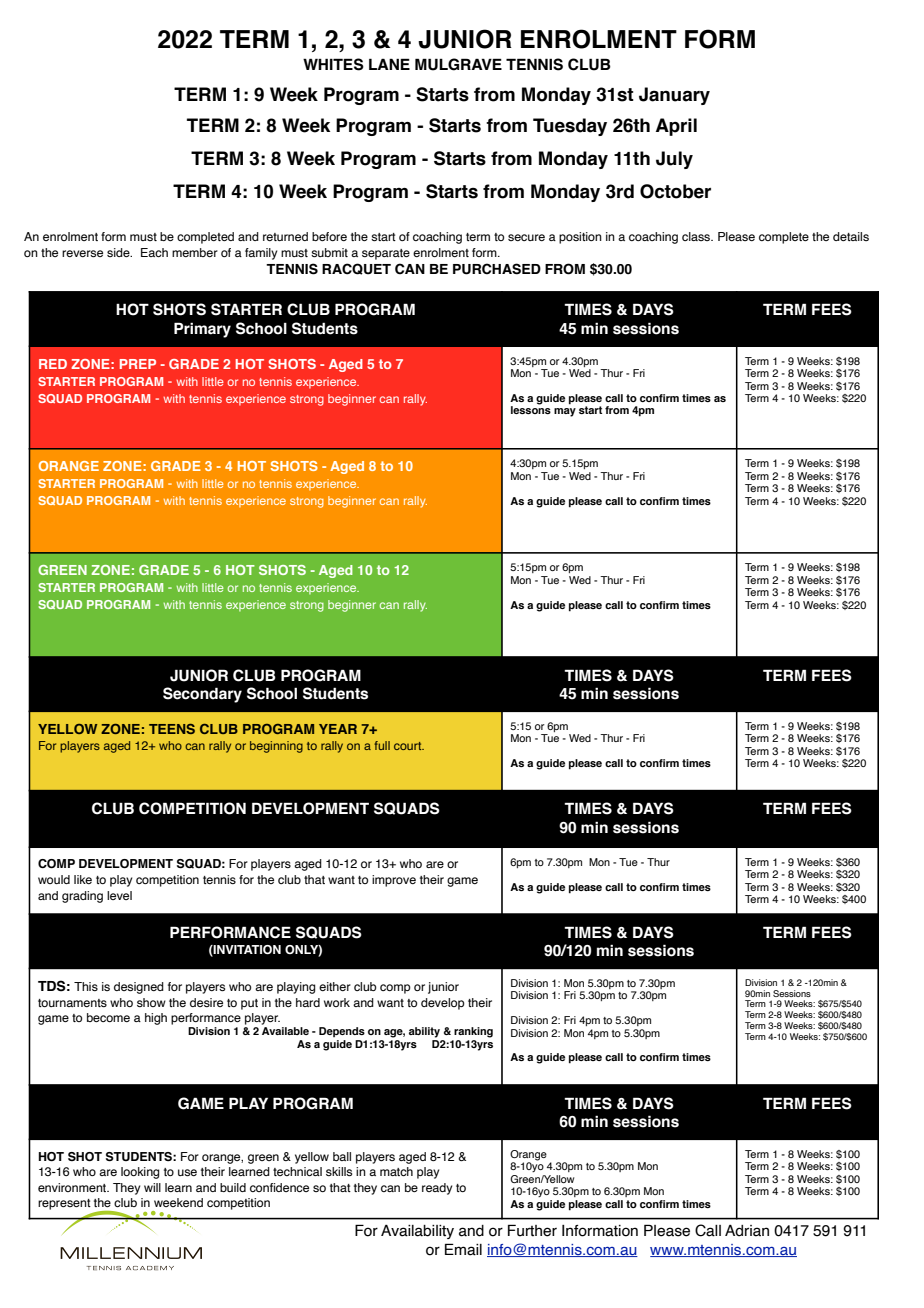 Image resolution: width=924 pixels, height=1308 pixels. What do you see at coordinates (202, 695) in the screenshot?
I see `Secondary` at bounding box center [202, 695].
